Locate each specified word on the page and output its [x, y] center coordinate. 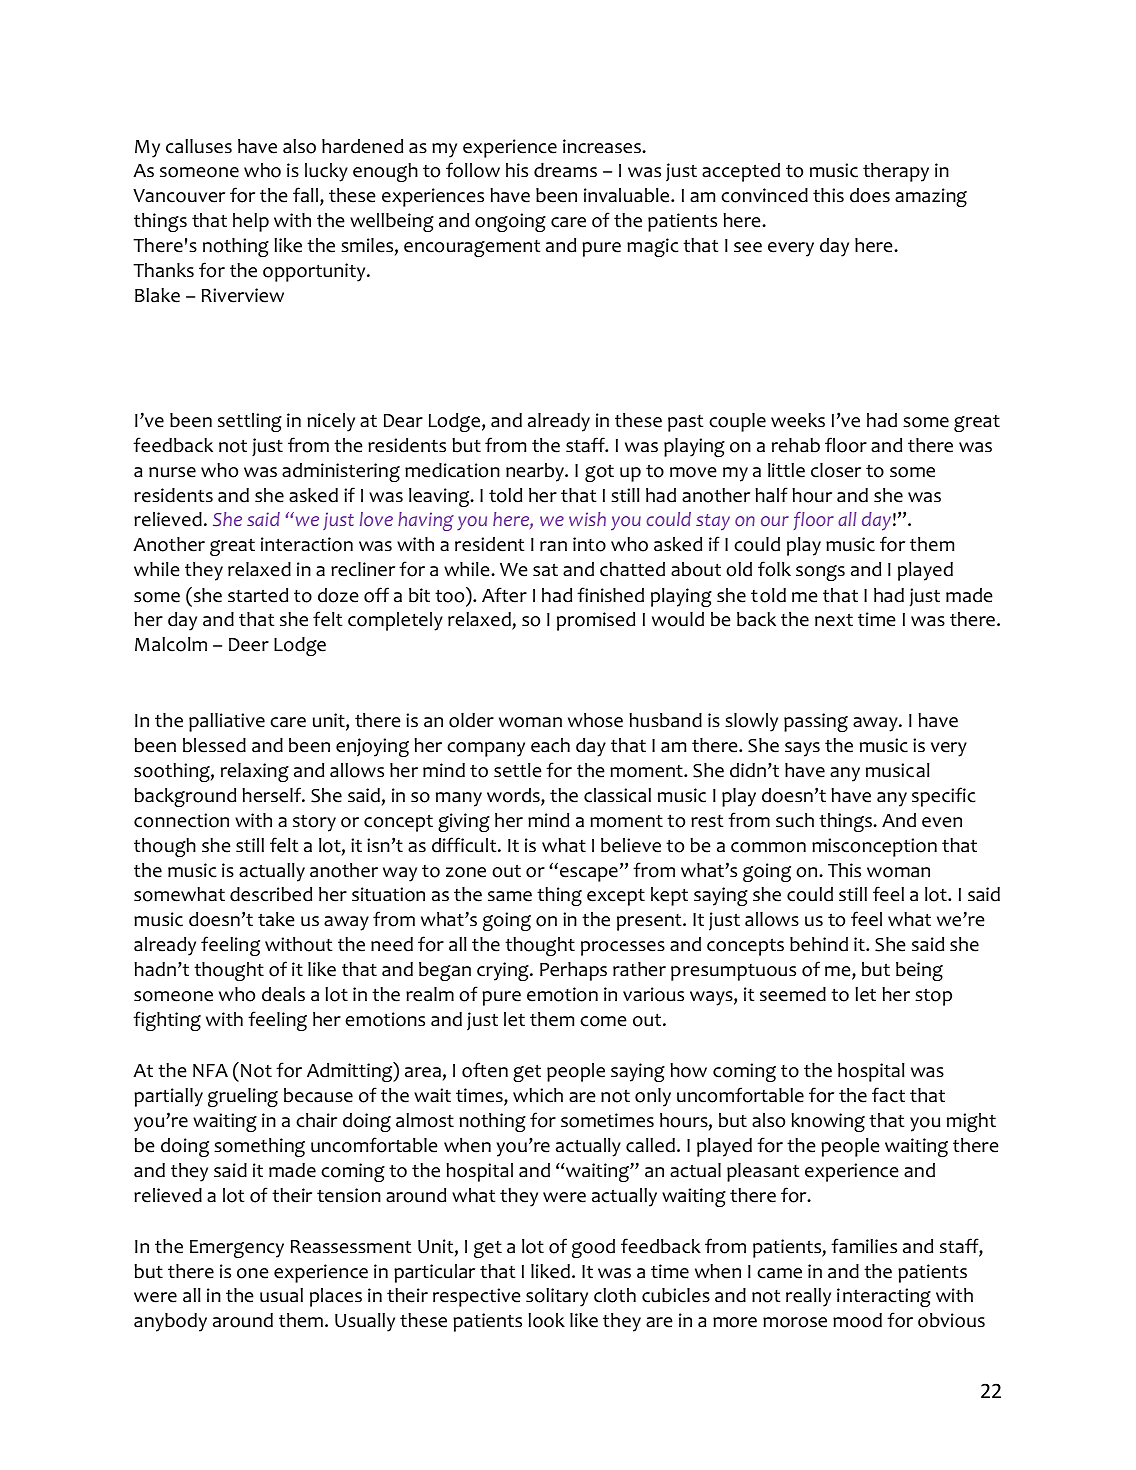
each [550, 745]
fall [307, 196]
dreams [565, 170]
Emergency [237, 1249]
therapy [896, 172]
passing [816, 722]
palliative [227, 722]
